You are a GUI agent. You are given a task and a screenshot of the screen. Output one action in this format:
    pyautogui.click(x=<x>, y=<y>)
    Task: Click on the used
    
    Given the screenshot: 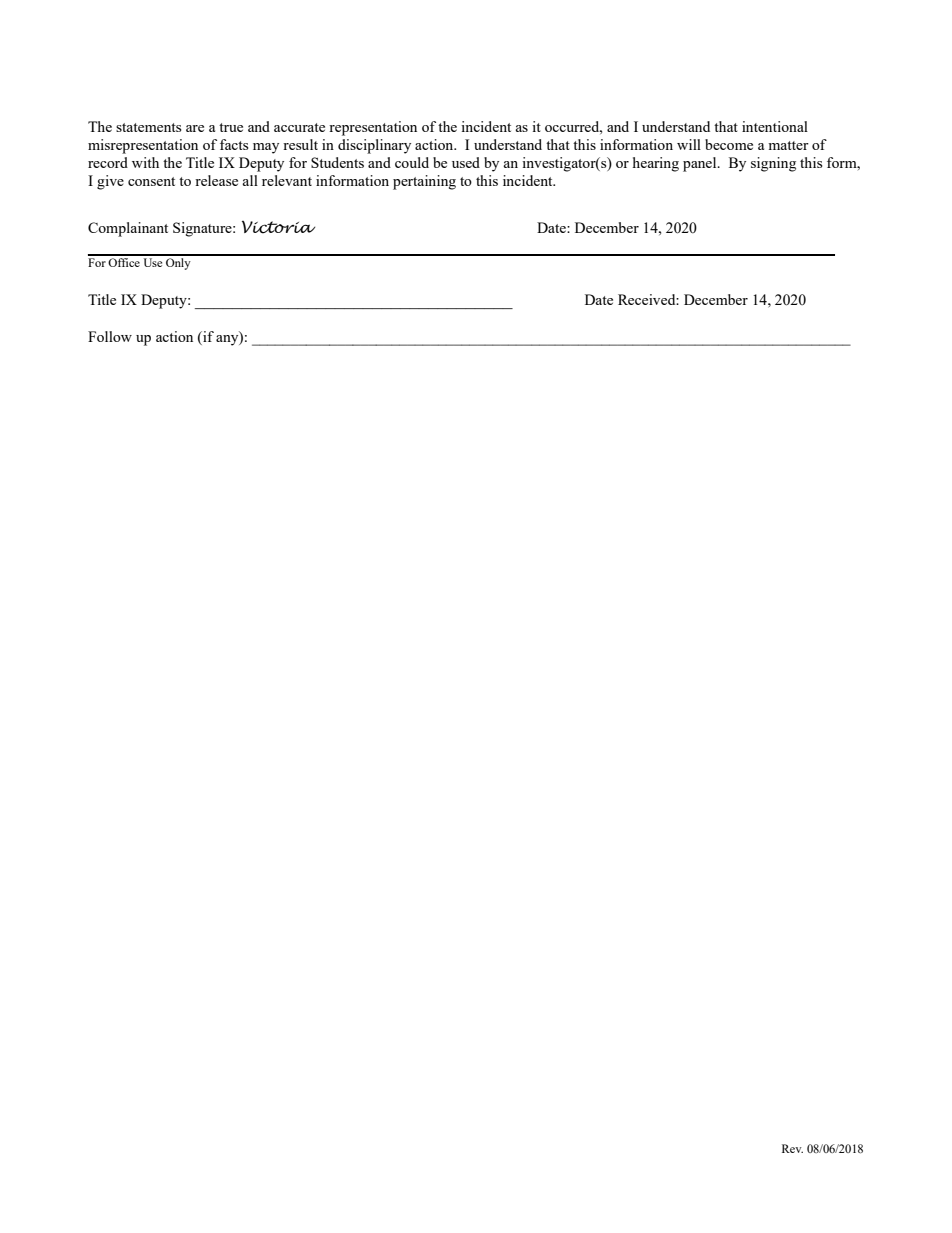 What is the action you would take?
    pyautogui.click(x=466, y=162)
